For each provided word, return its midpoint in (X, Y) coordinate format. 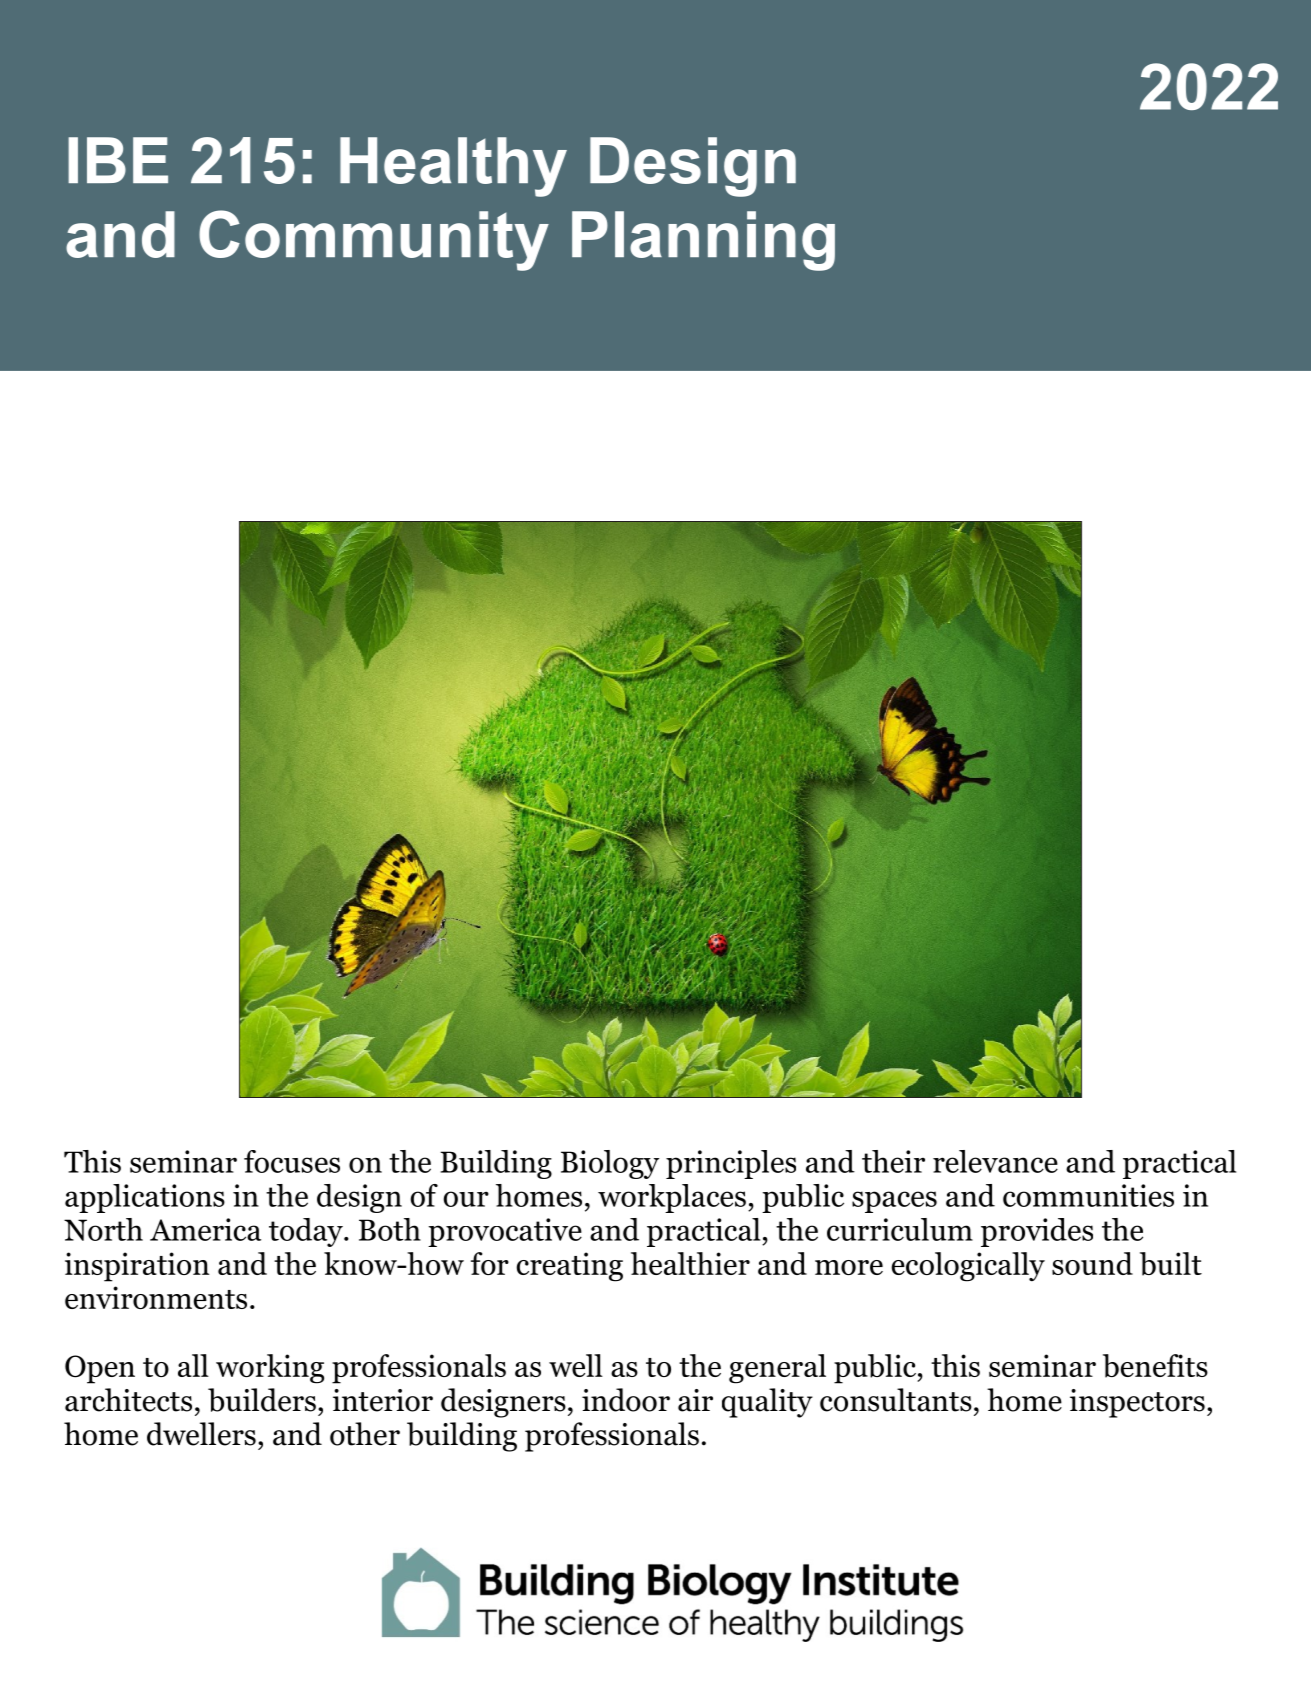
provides (1037, 1232)
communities (1088, 1195)
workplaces (672, 1198)
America (205, 1229)
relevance (995, 1161)
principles (731, 1164)
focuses (292, 1161)
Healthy (453, 167)
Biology (610, 1164)
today (307, 1232)
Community (374, 240)
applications (145, 1198)
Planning (703, 241)
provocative (505, 1232)
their (893, 1161)
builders (262, 1400)
